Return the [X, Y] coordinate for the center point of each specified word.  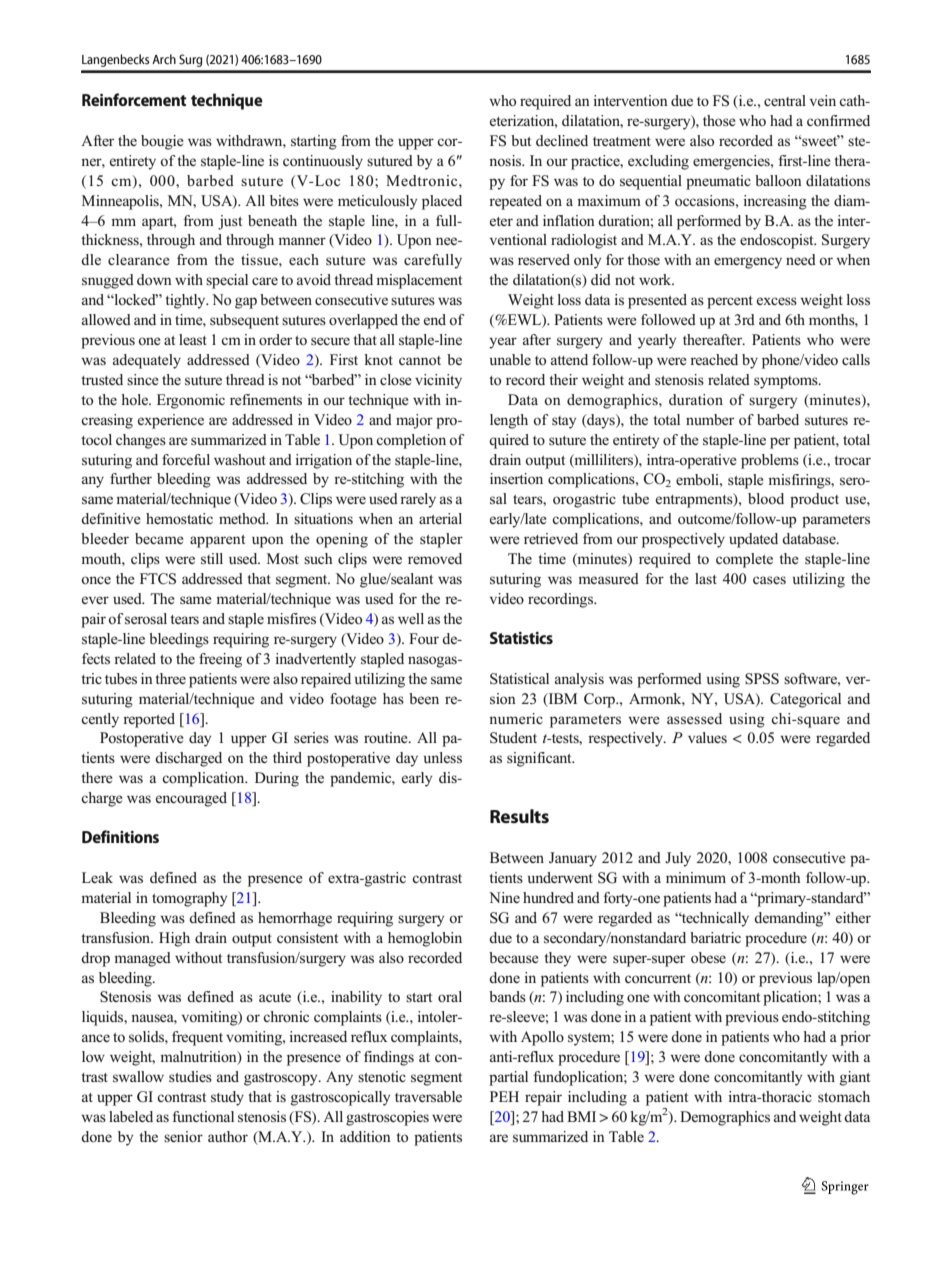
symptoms [787, 382]
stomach [844, 1096]
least [193, 340]
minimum [696, 877]
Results [519, 816]
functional [203, 1117]
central [785, 100]
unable [510, 359]
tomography [189, 899]
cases [769, 580]
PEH [504, 1096]
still [212, 559]
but [521, 140]
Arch [164, 59]
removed [435, 558]
